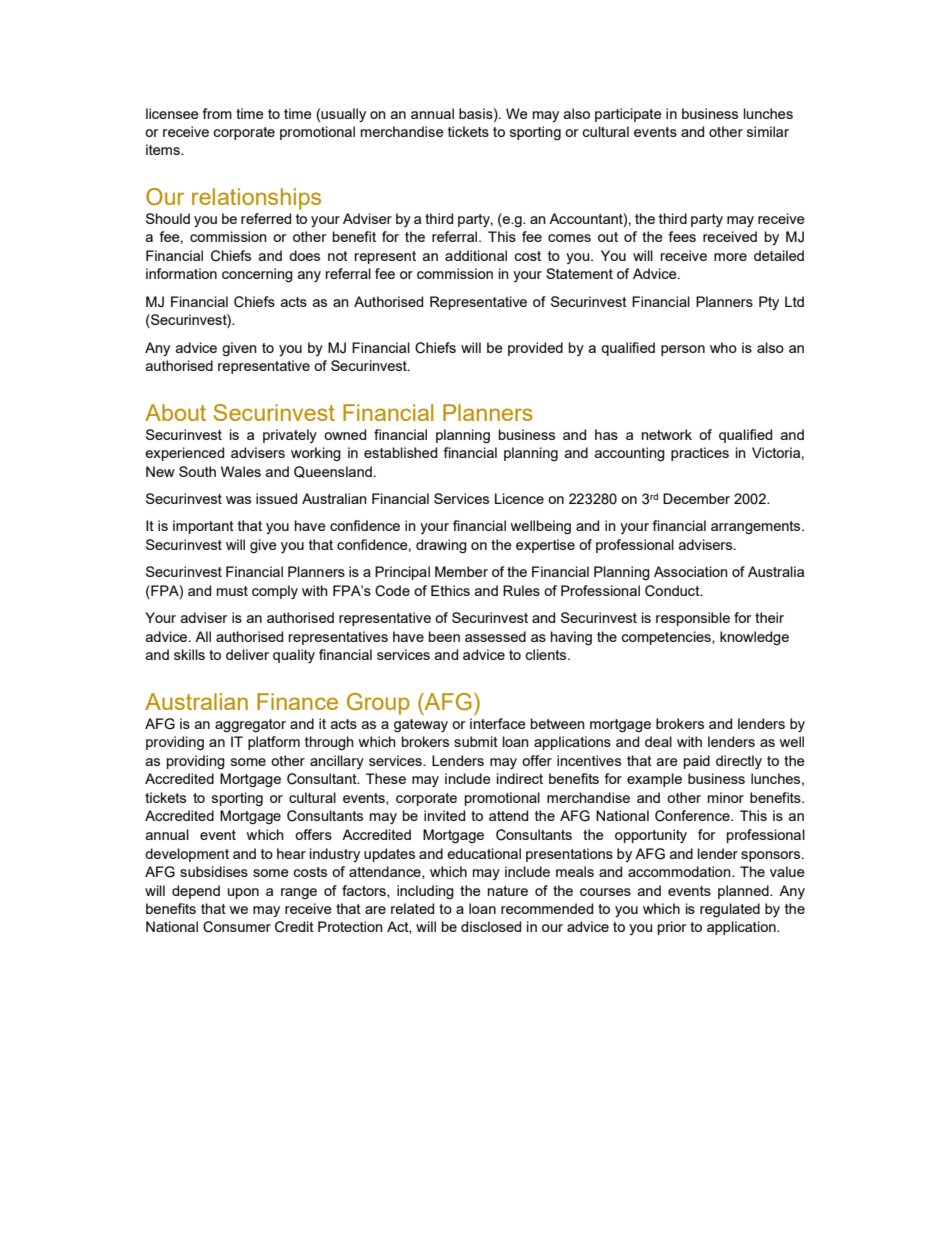  I want to click on upon, so click(243, 893).
